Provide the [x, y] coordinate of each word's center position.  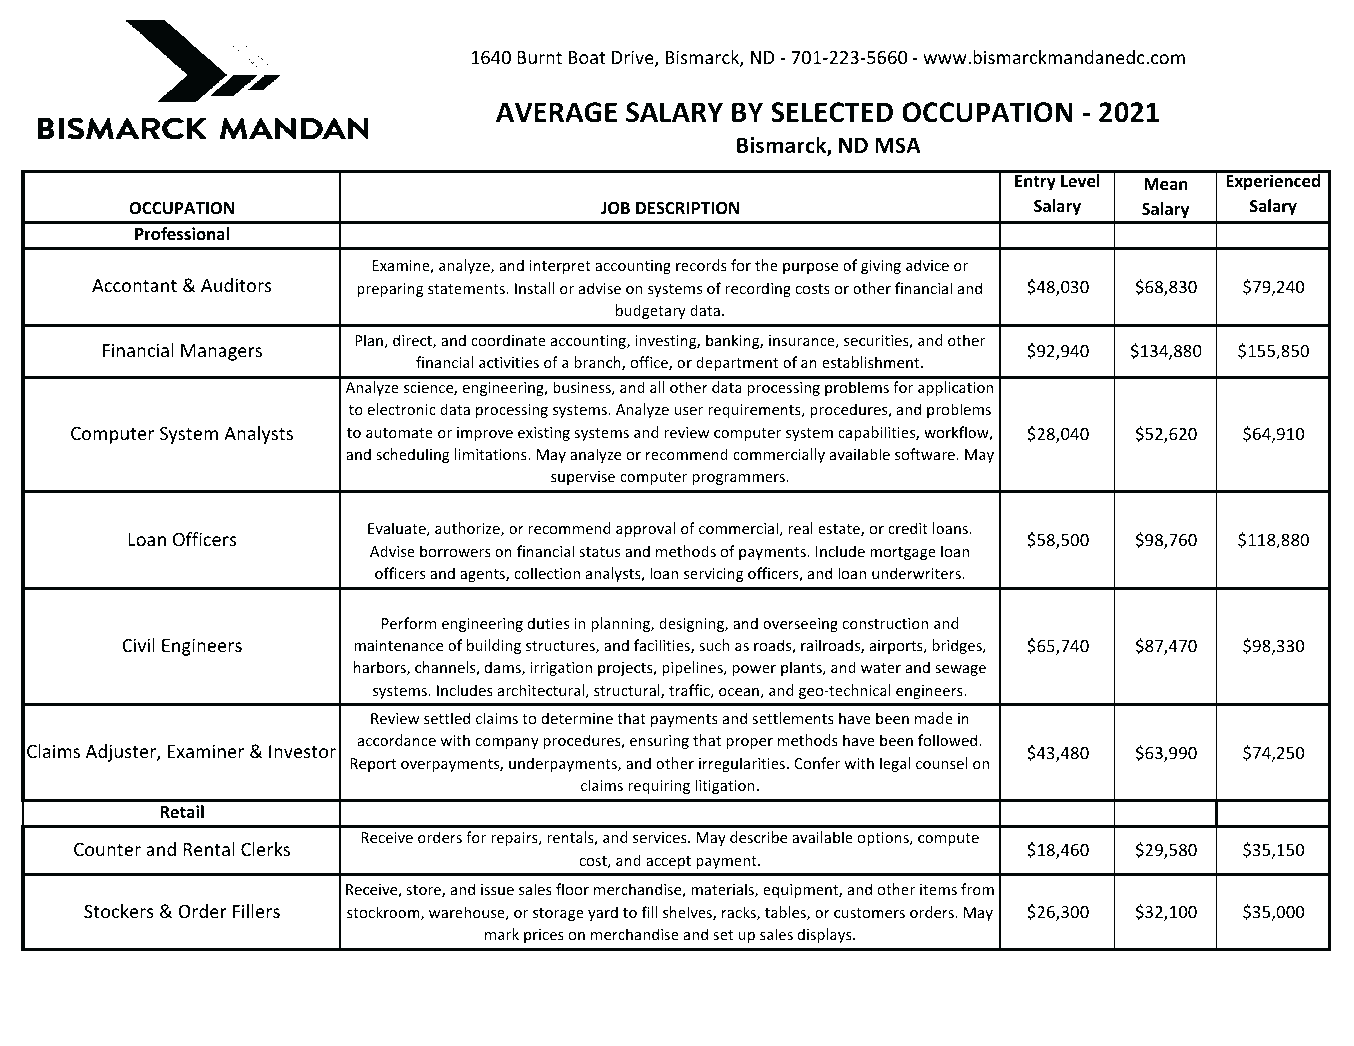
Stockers [119, 911]
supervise [583, 478]
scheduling [413, 455]
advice [927, 265]
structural [628, 691]
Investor [302, 751]
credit [908, 528]
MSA [898, 145]
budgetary [651, 311]
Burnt [539, 57]
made [934, 718]
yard [603, 913]
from [977, 889]
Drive [634, 58]
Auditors [236, 285]
